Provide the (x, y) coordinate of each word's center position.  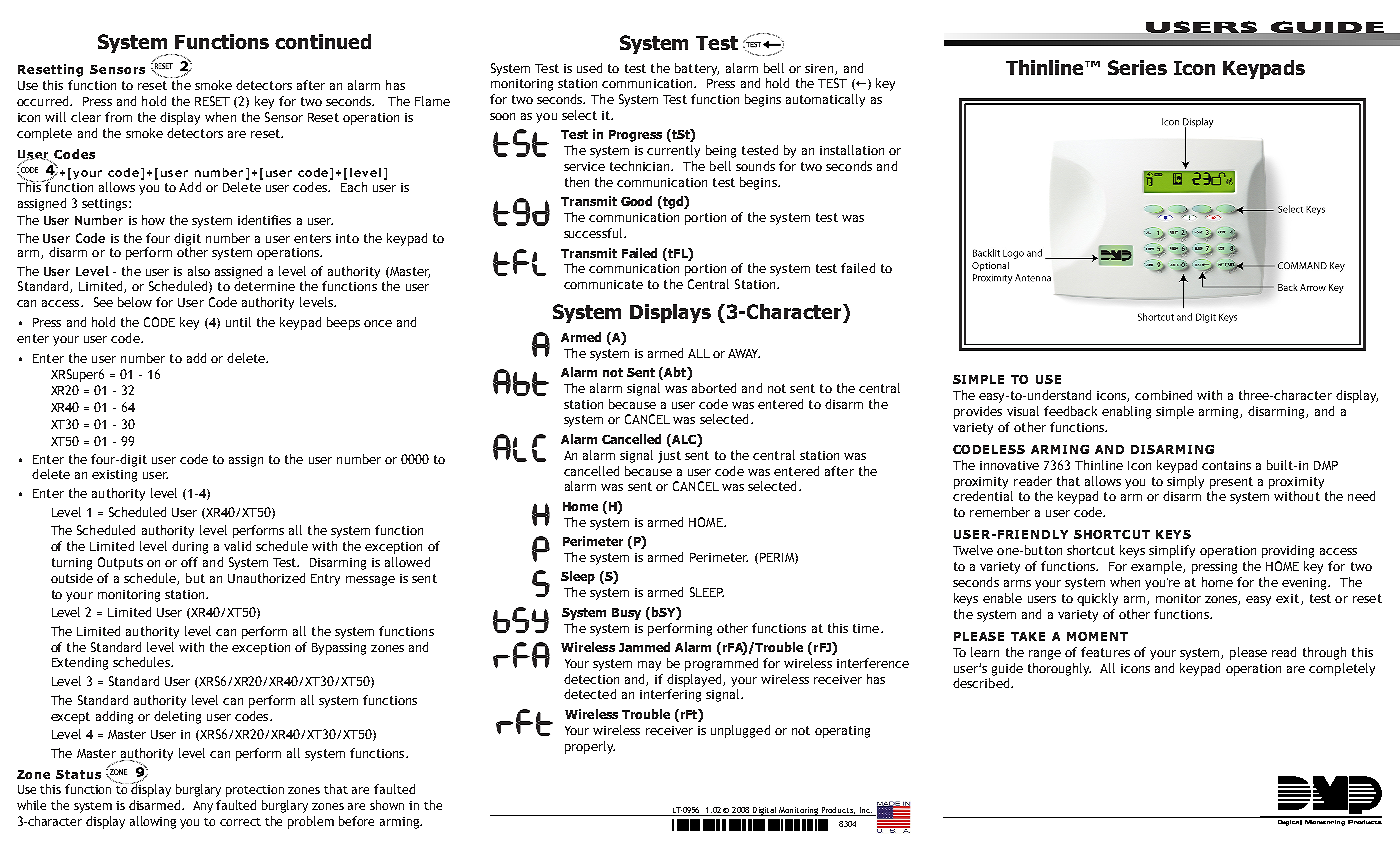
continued (323, 41)
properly (590, 747)
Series (1137, 67)
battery (697, 69)
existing (114, 476)
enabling (1126, 412)
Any (203, 807)
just (669, 457)
